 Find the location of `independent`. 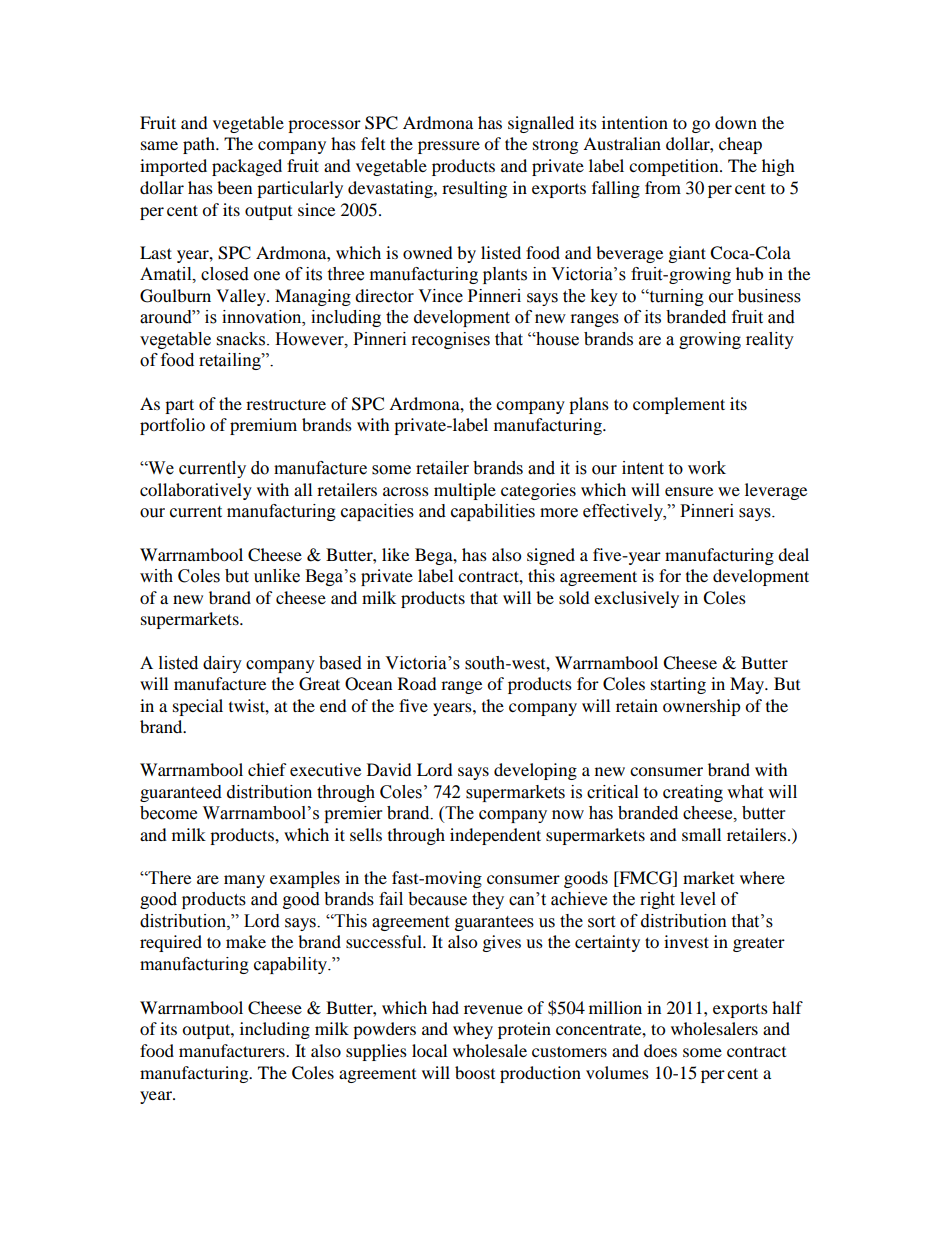

independent is located at coordinates (495, 836).
